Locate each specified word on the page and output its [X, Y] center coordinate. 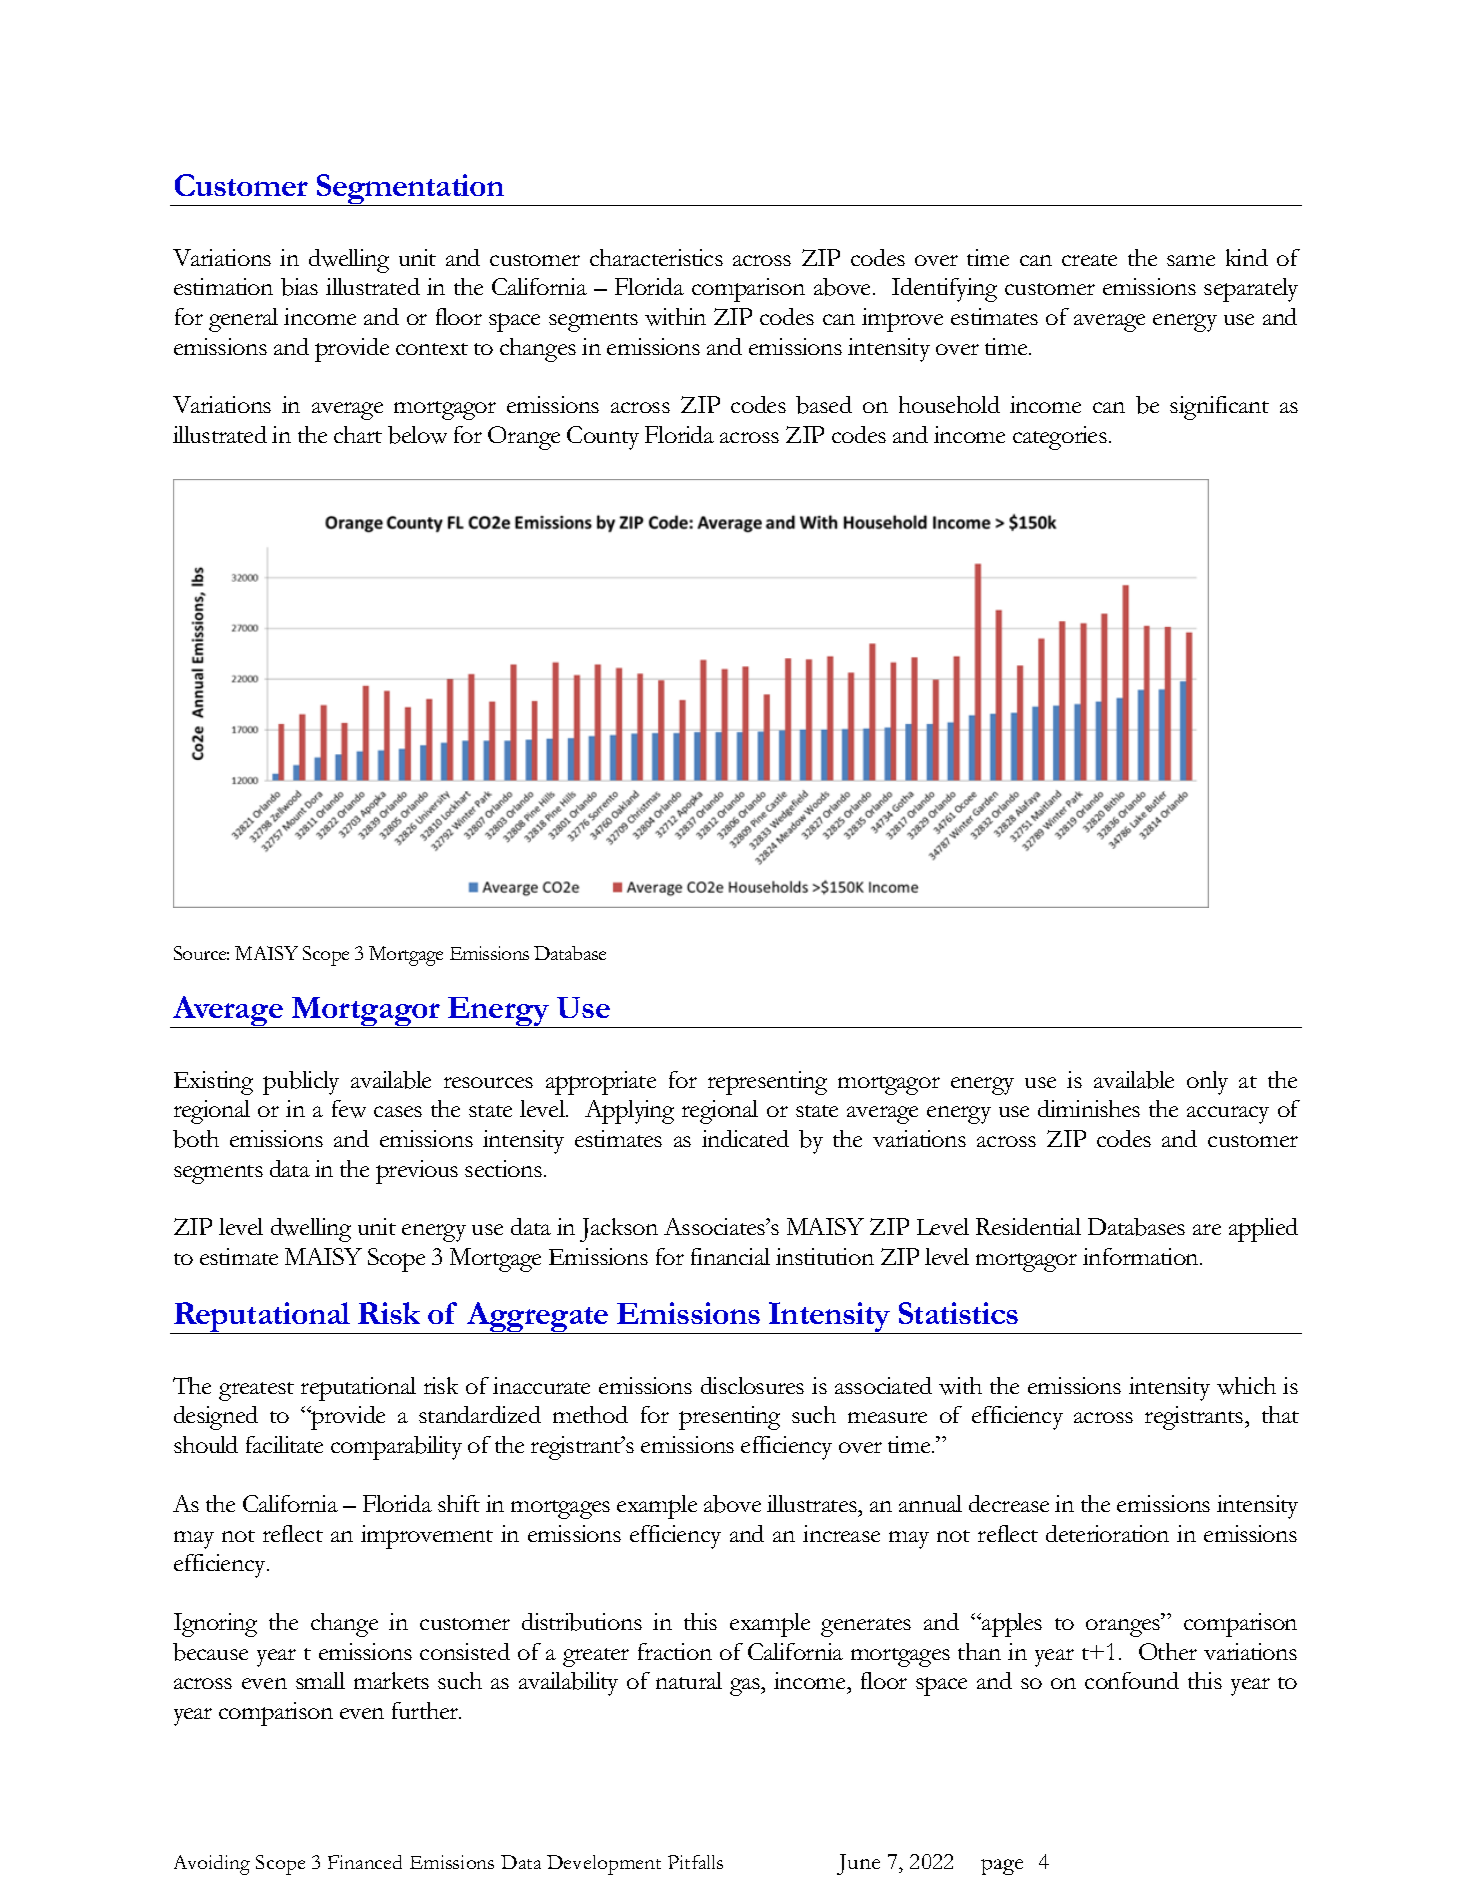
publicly [301, 1083]
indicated [745, 1138]
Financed [365, 1862]
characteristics [656, 257]
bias [299, 287]
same [1191, 260]
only [1207, 1083]
